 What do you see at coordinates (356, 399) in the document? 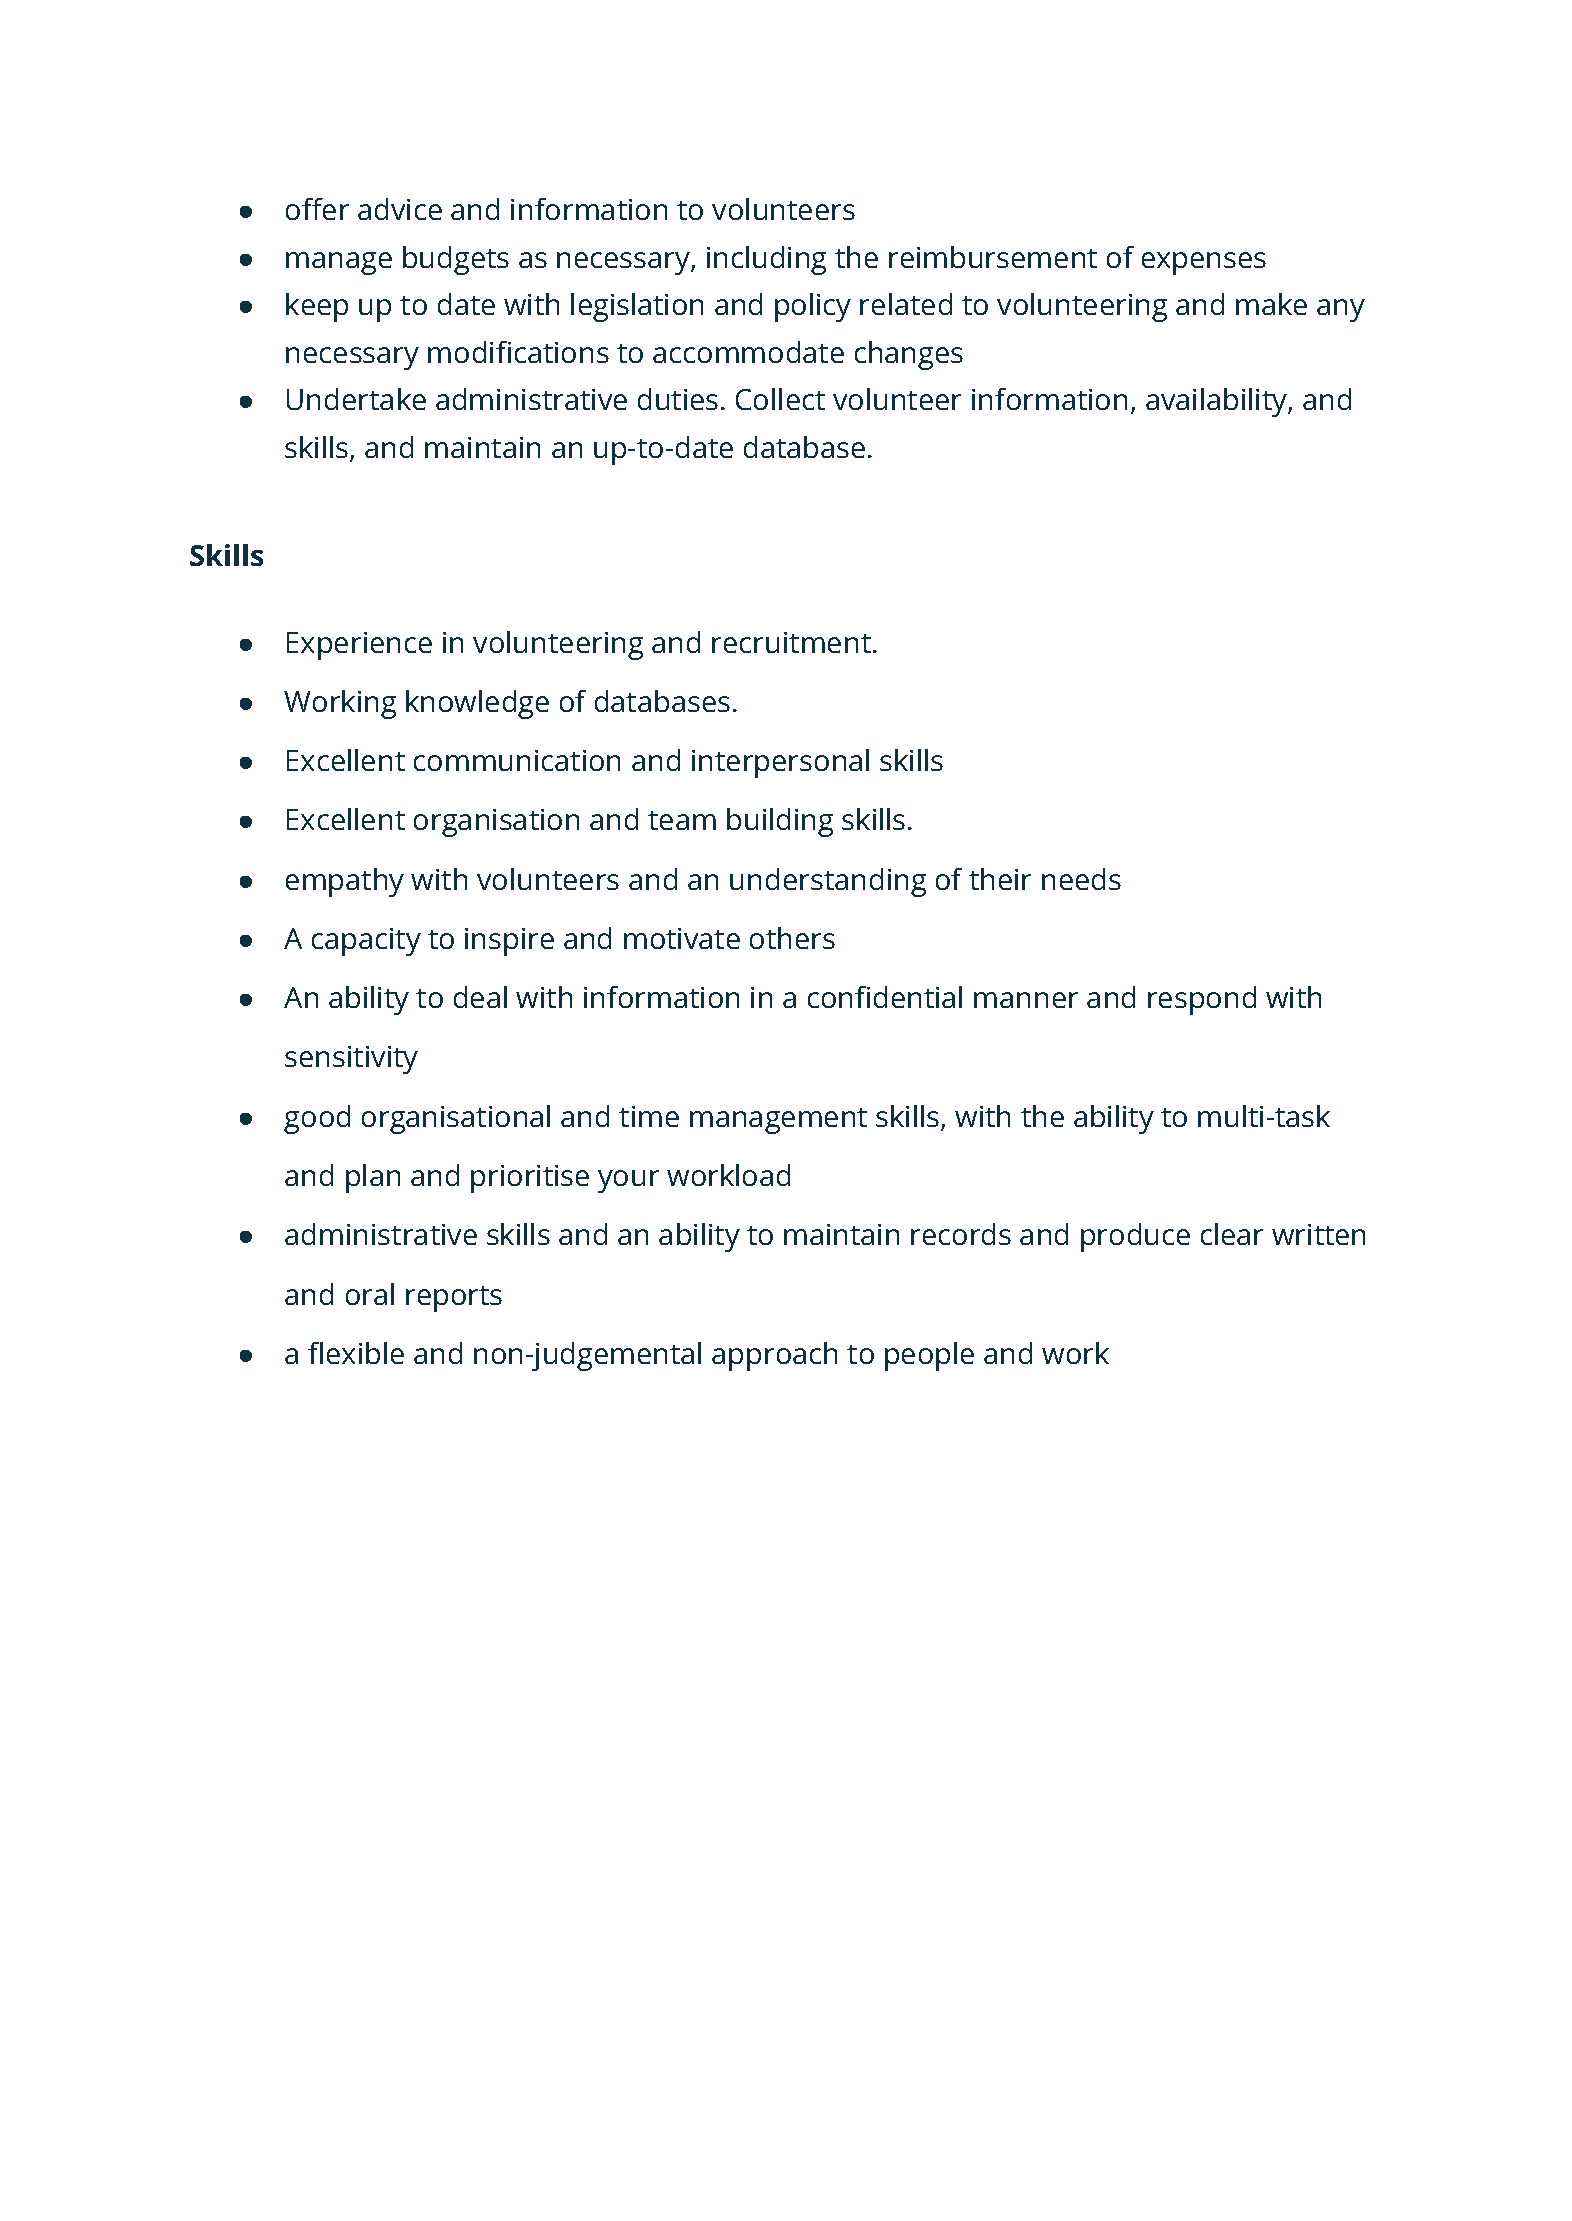
I see `Undertake` at bounding box center [356, 399].
